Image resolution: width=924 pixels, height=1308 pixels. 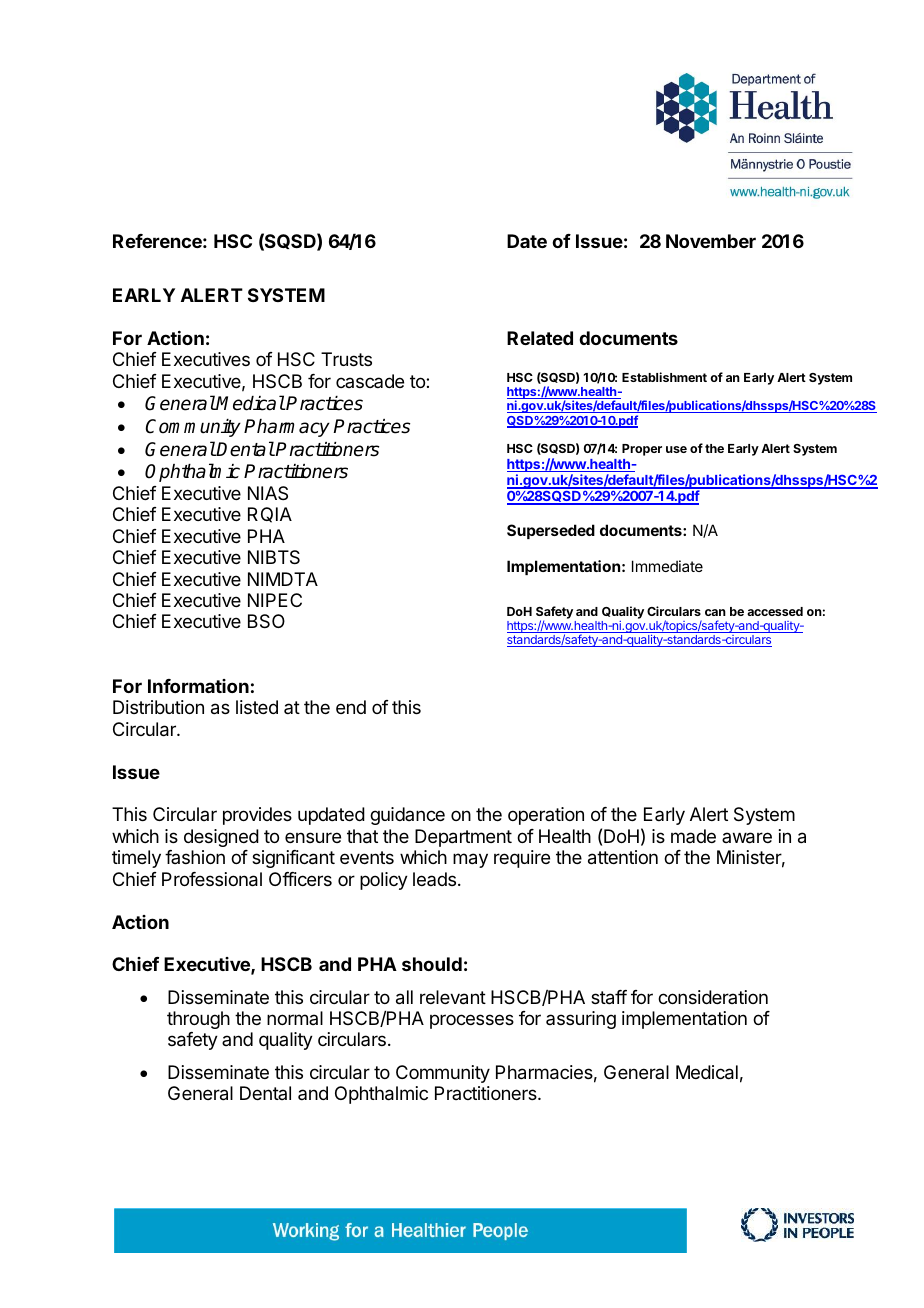 What do you see at coordinates (775, 611) in the screenshot?
I see `accessed` at bounding box center [775, 611].
